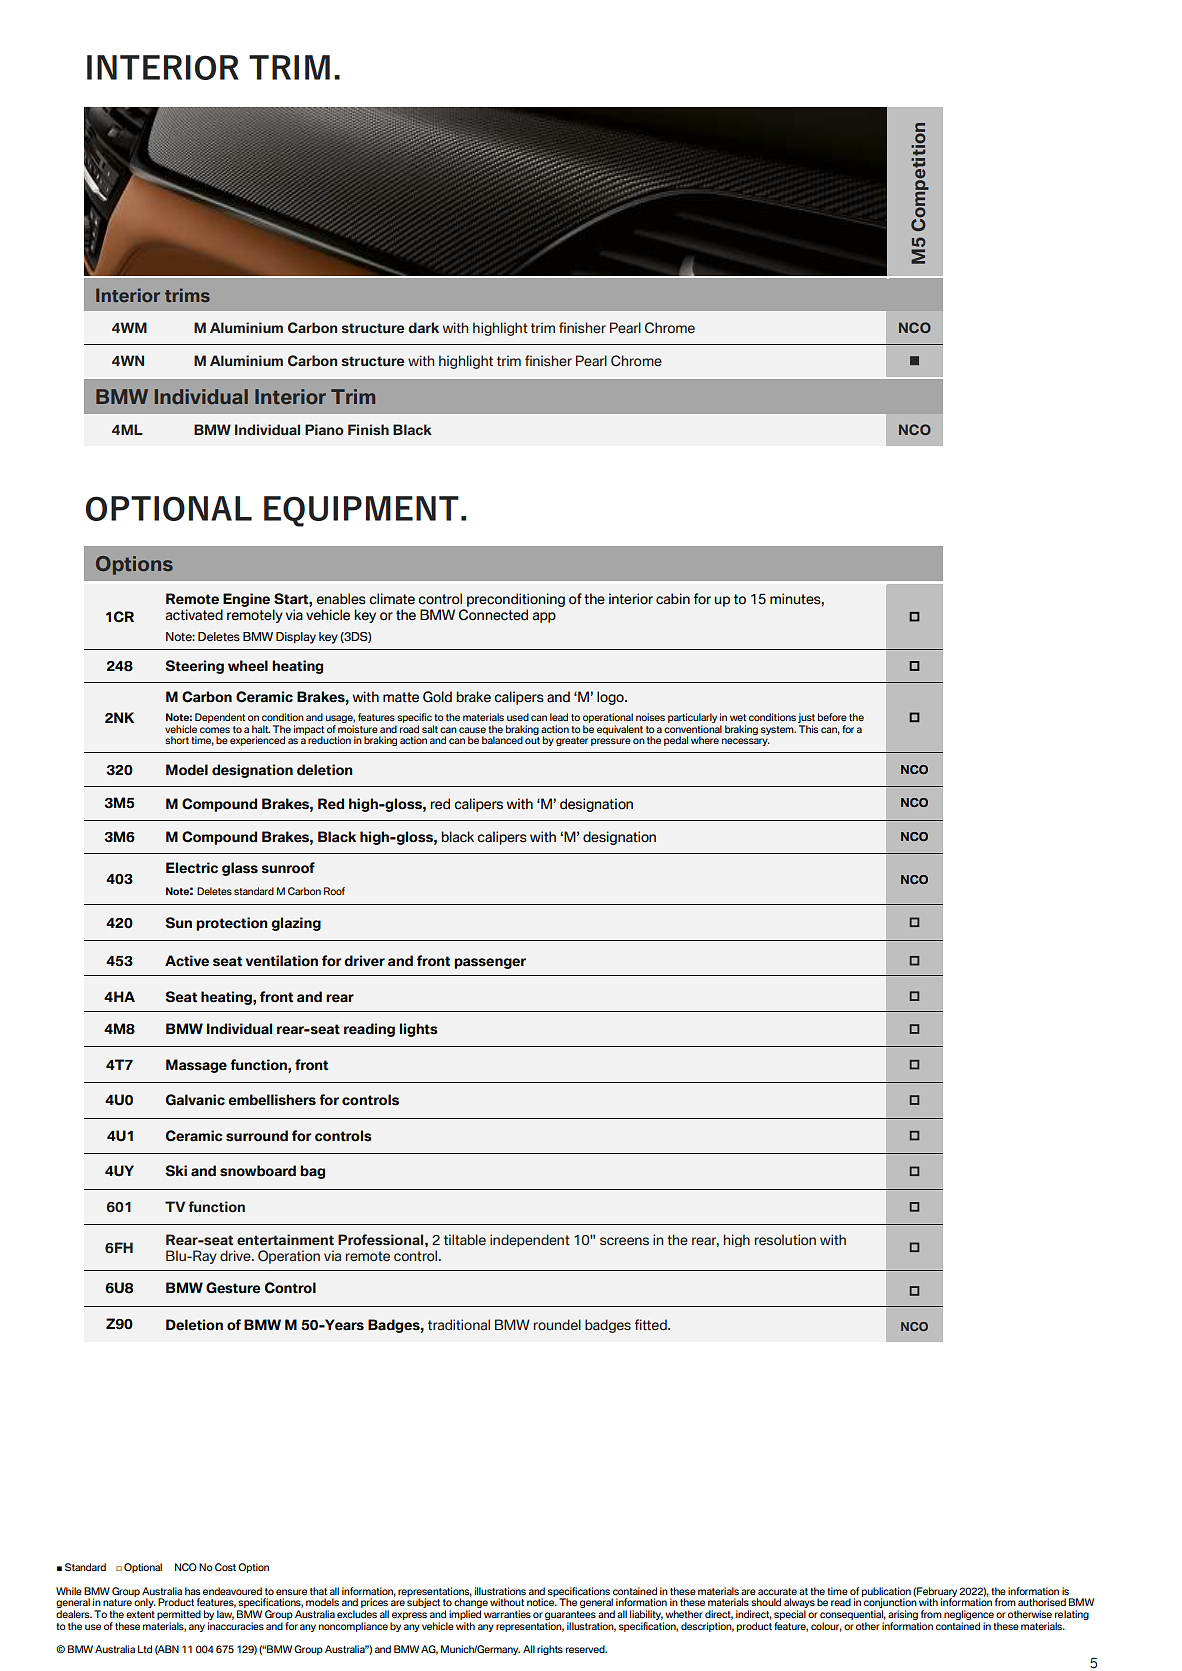 The width and height of the screenshot is (1182, 1671). I want to click on short, so click(177, 740).
